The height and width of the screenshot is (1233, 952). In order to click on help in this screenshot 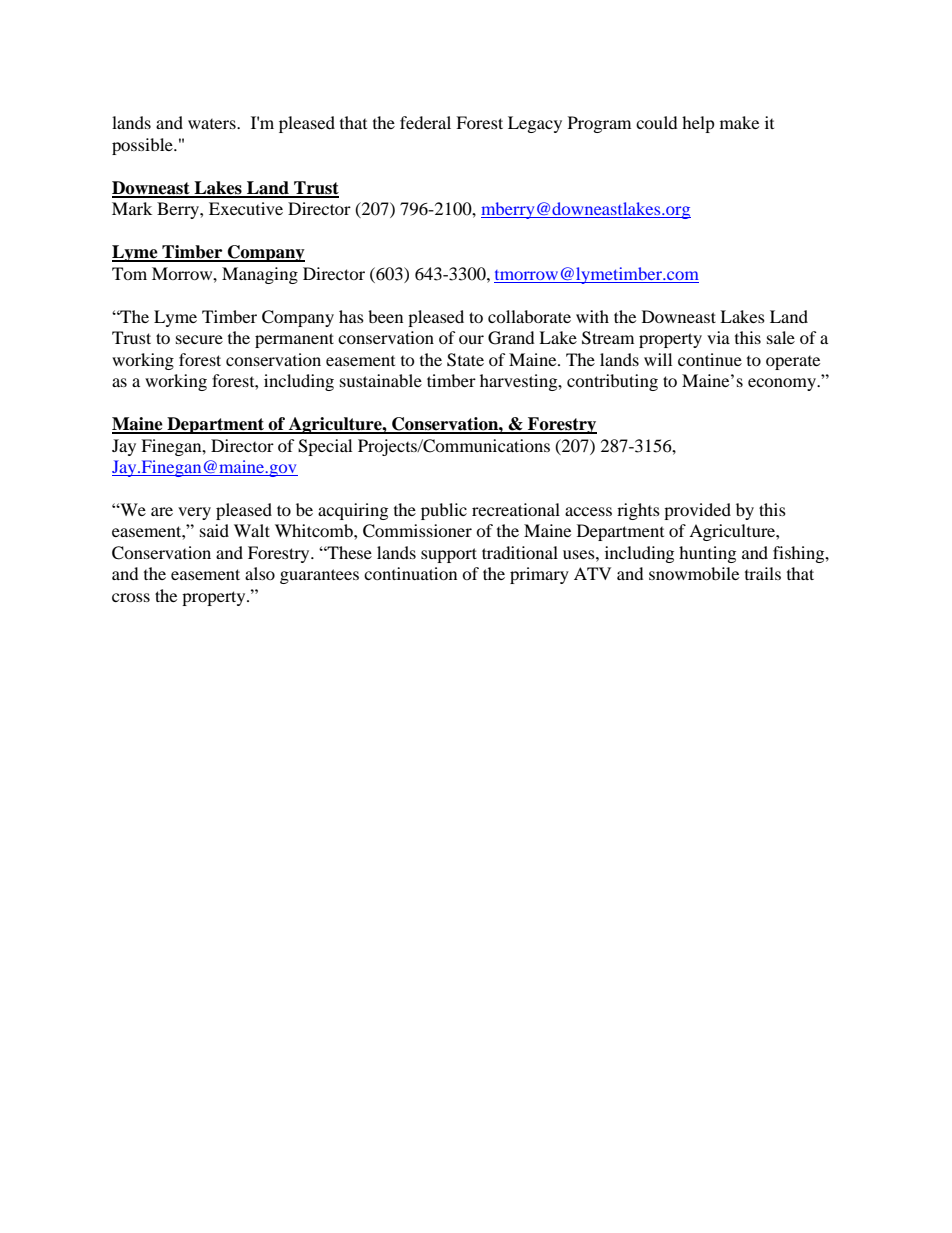, I will do `click(698, 124)`.
